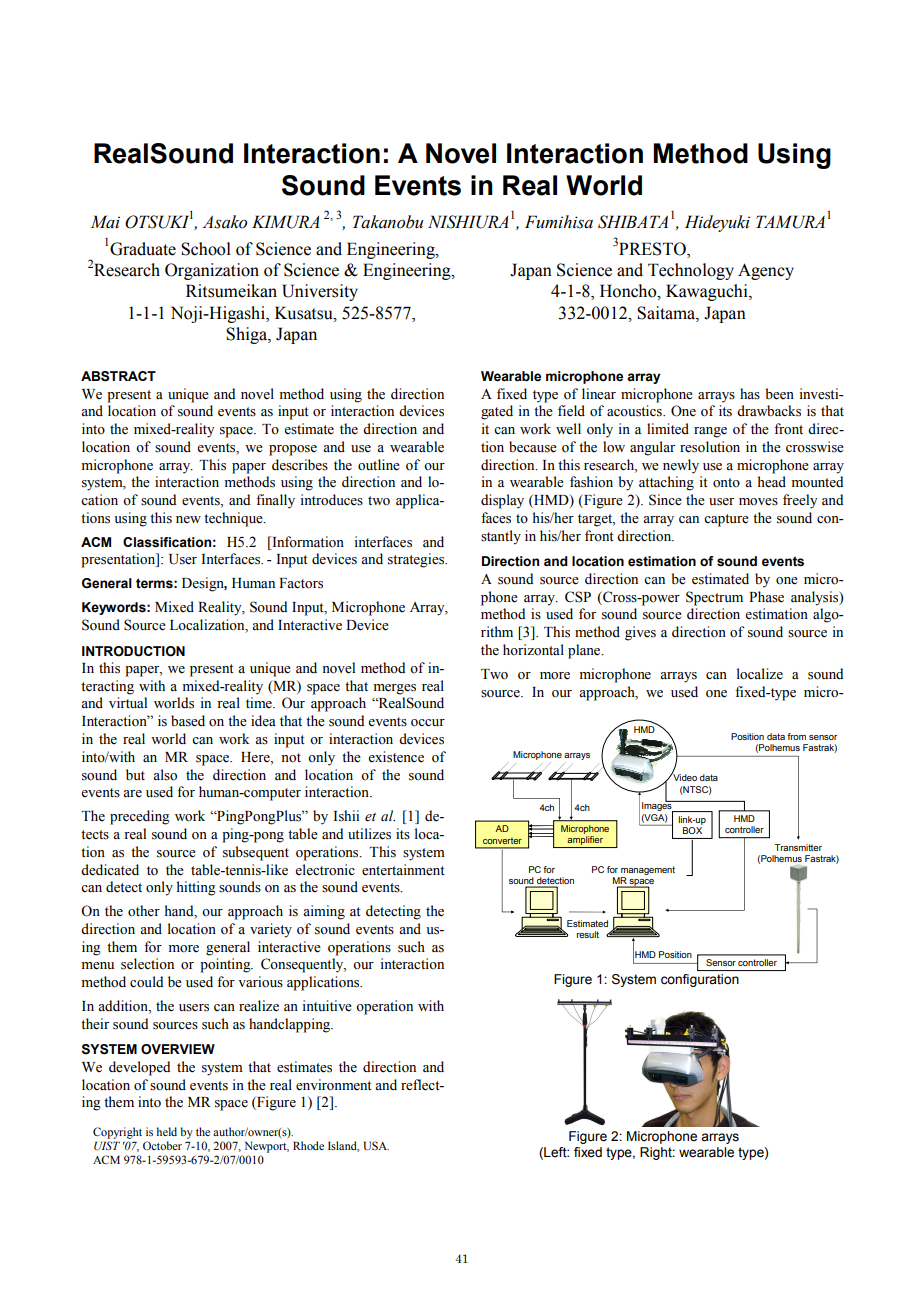  Describe the element at coordinates (188, 721) in the screenshot. I see `based` at that location.
